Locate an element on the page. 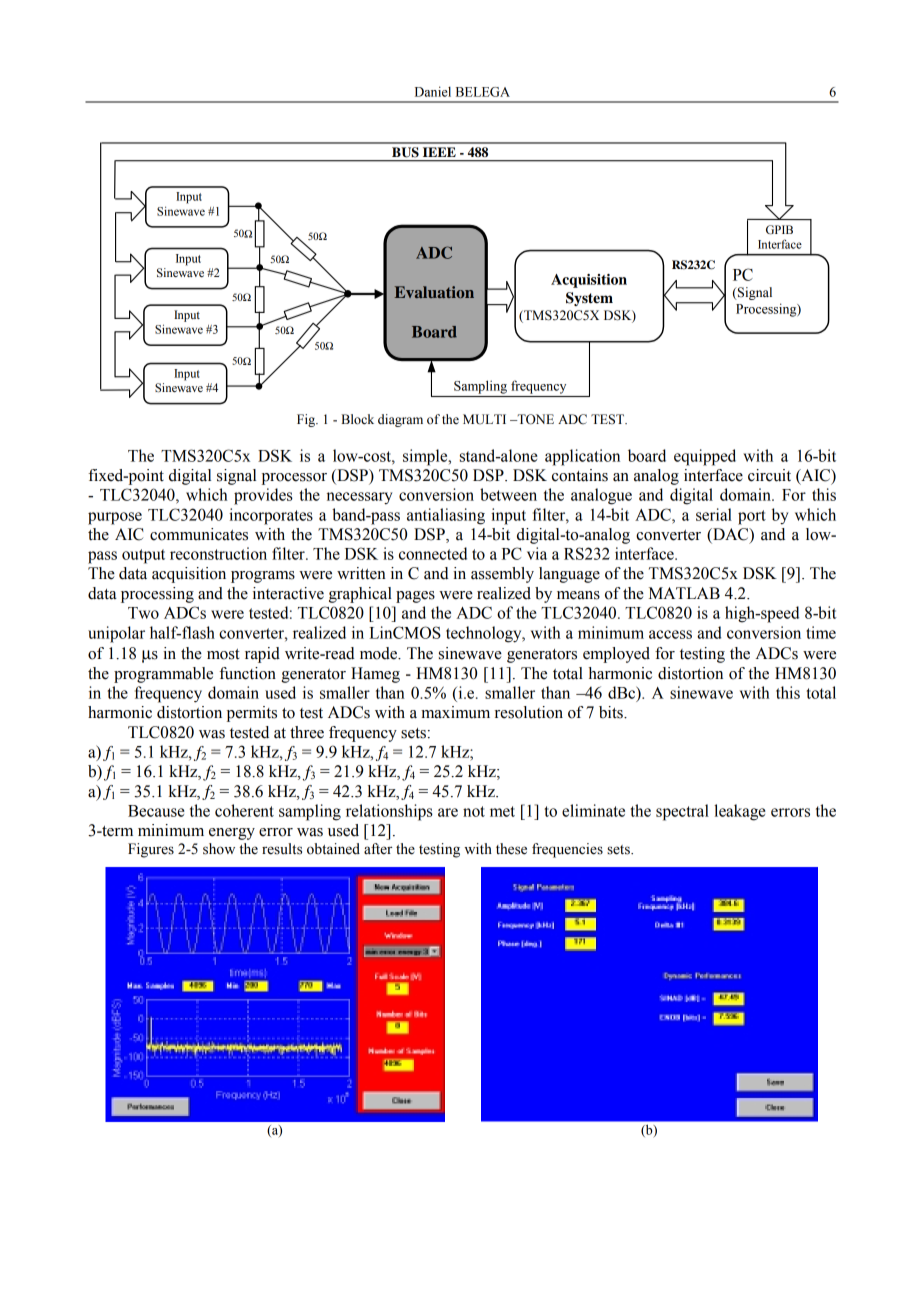  TONE is located at coordinates (534, 419).
